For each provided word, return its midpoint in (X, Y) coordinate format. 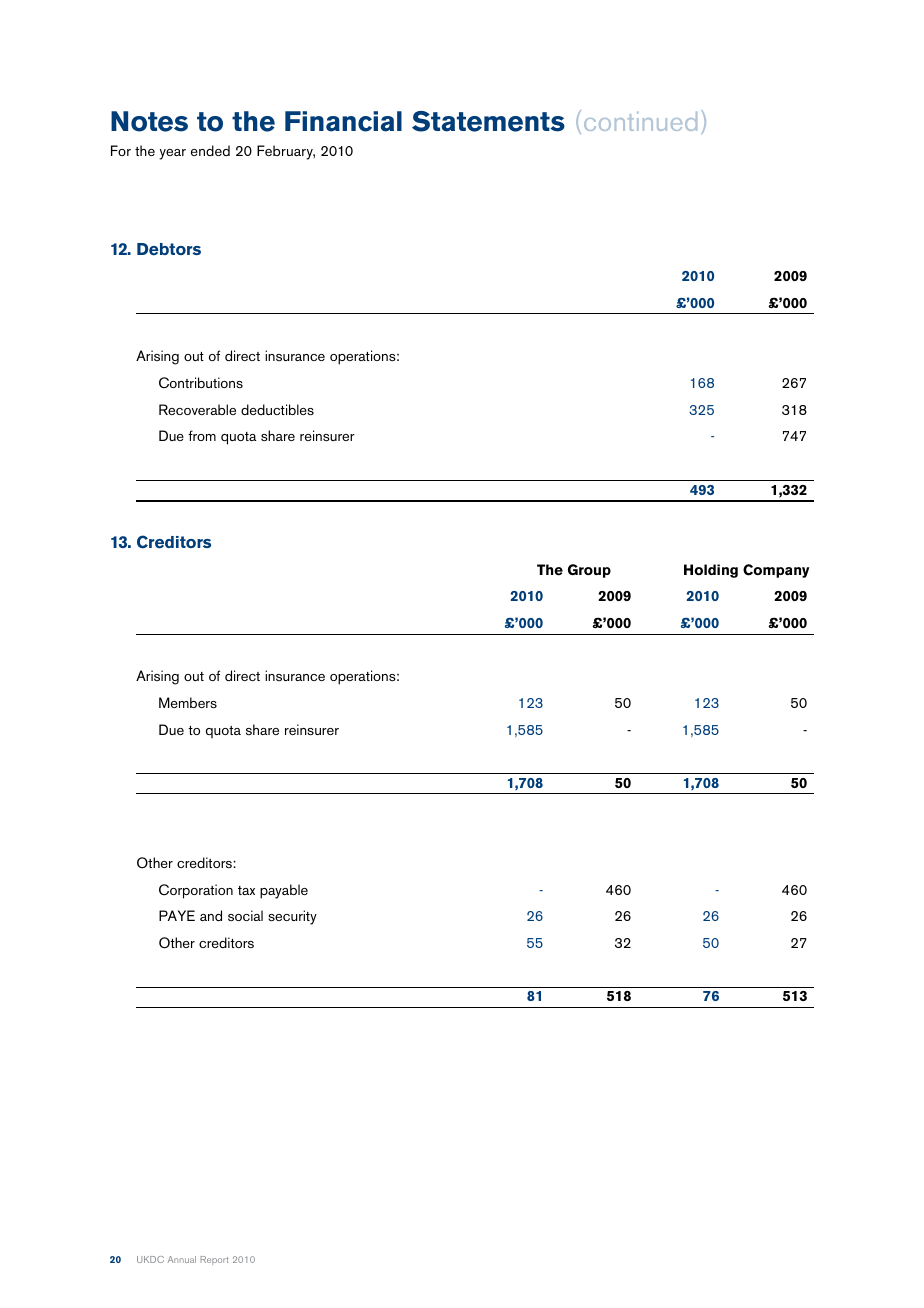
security (292, 917)
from (202, 435)
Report (214, 1260)
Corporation (196, 891)
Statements (488, 121)
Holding (711, 571)
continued (640, 121)
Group (589, 571)
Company (776, 571)
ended (210, 150)
